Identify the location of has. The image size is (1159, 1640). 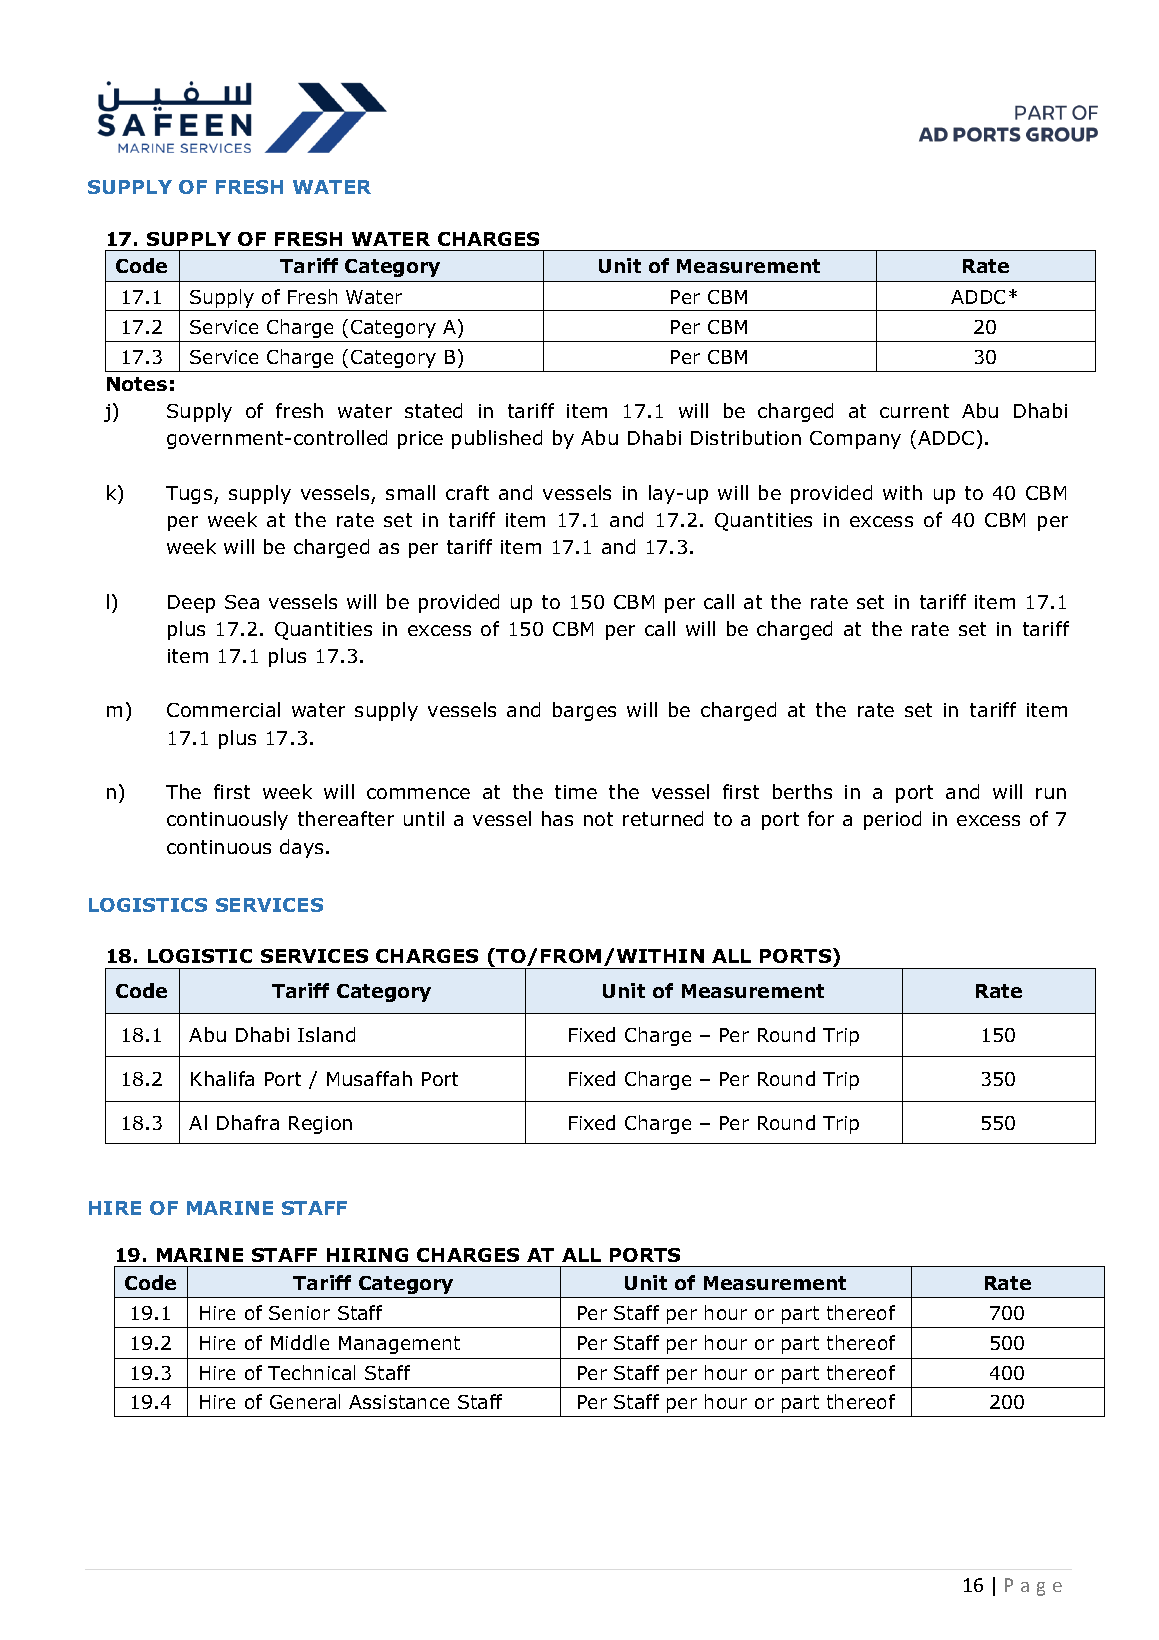
(557, 818).
